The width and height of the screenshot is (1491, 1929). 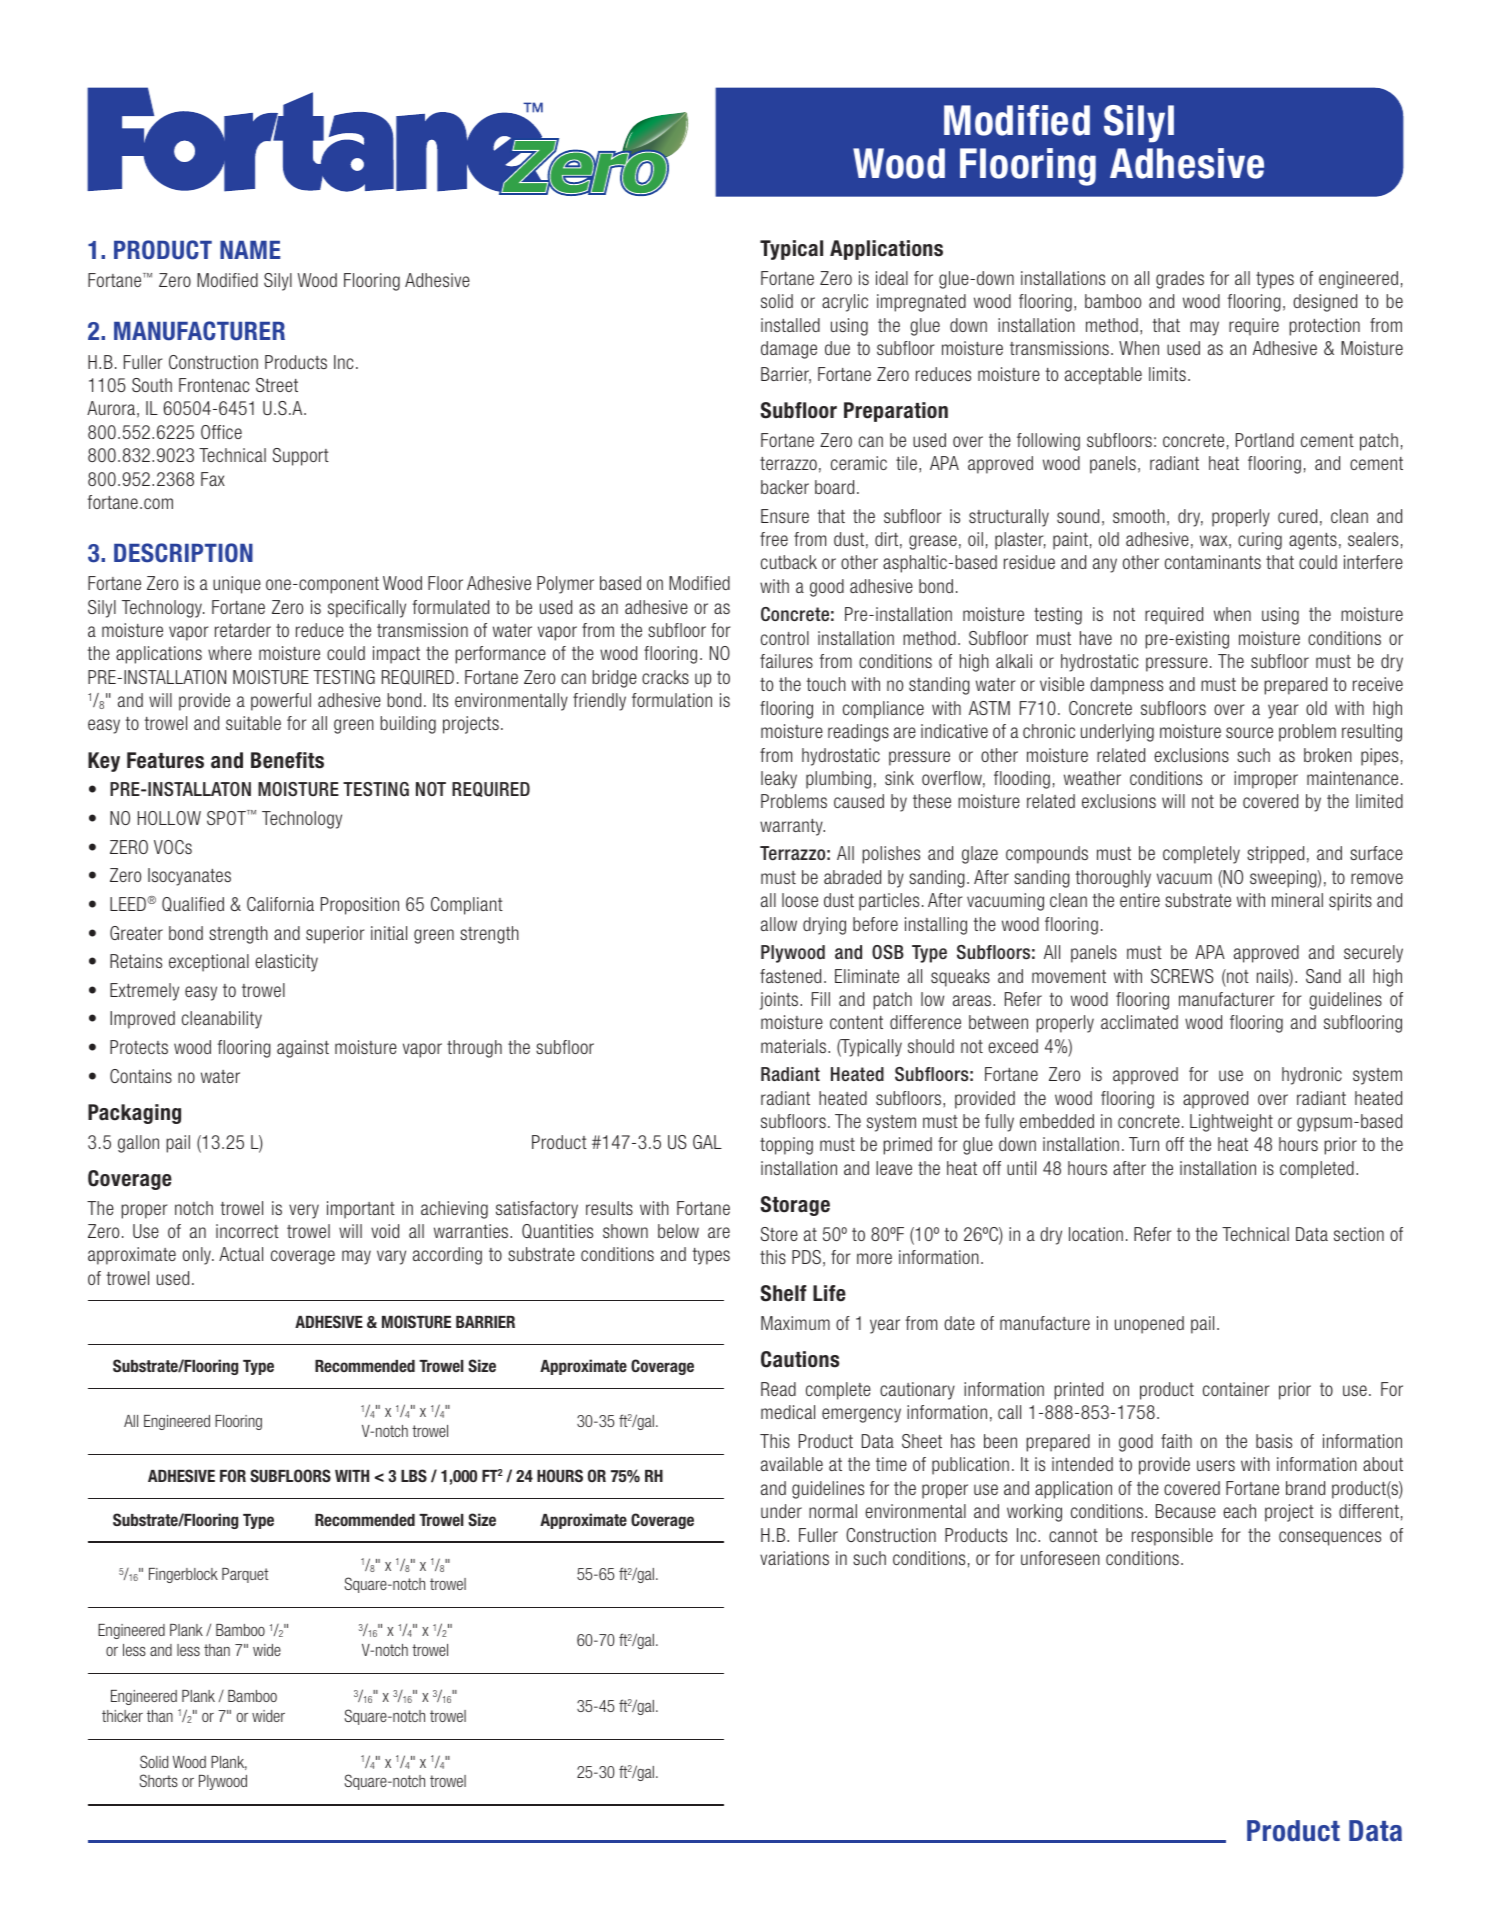 I want to click on NAME, so click(x=250, y=250).
